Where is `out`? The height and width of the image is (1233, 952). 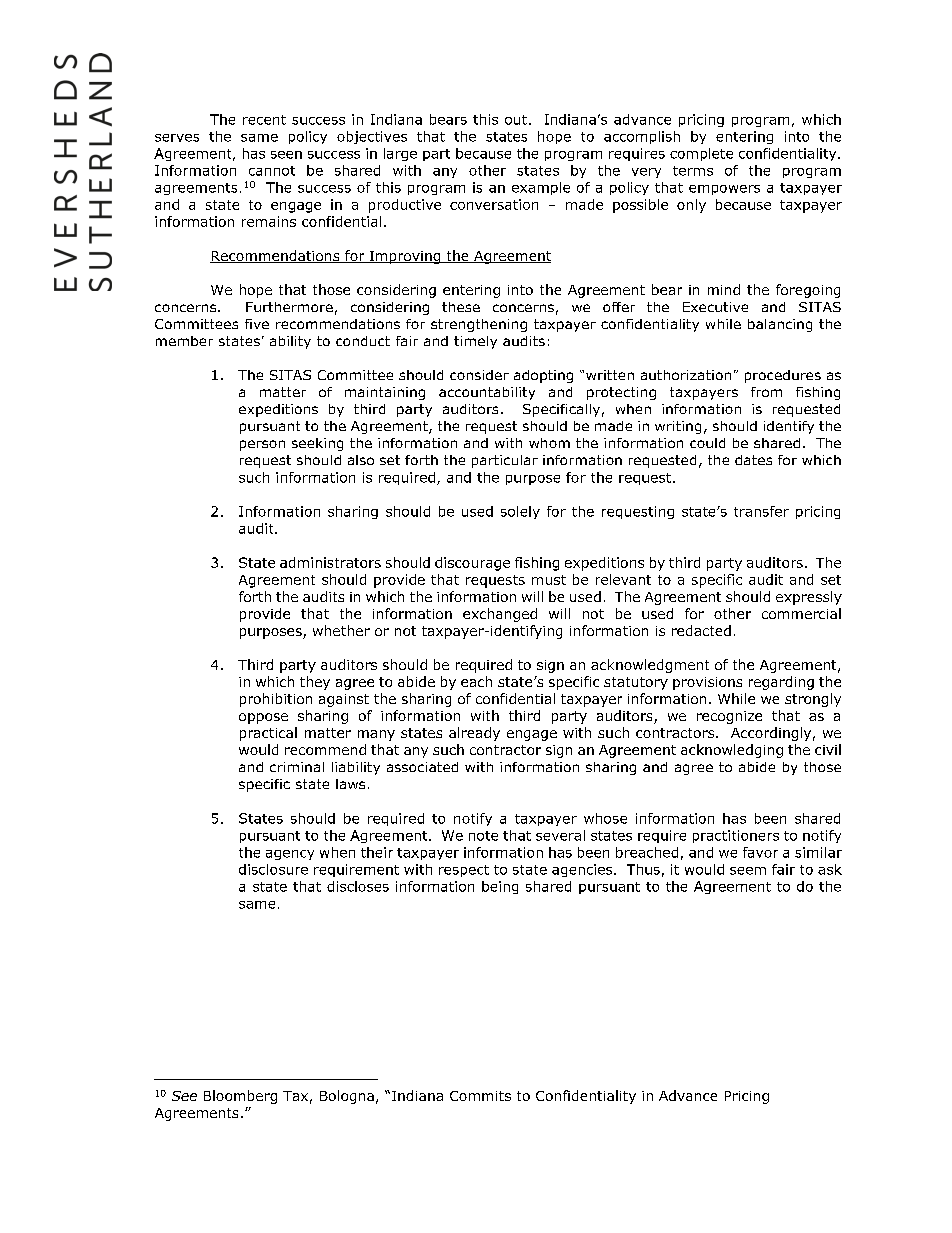
out is located at coordinates (516, 120).
